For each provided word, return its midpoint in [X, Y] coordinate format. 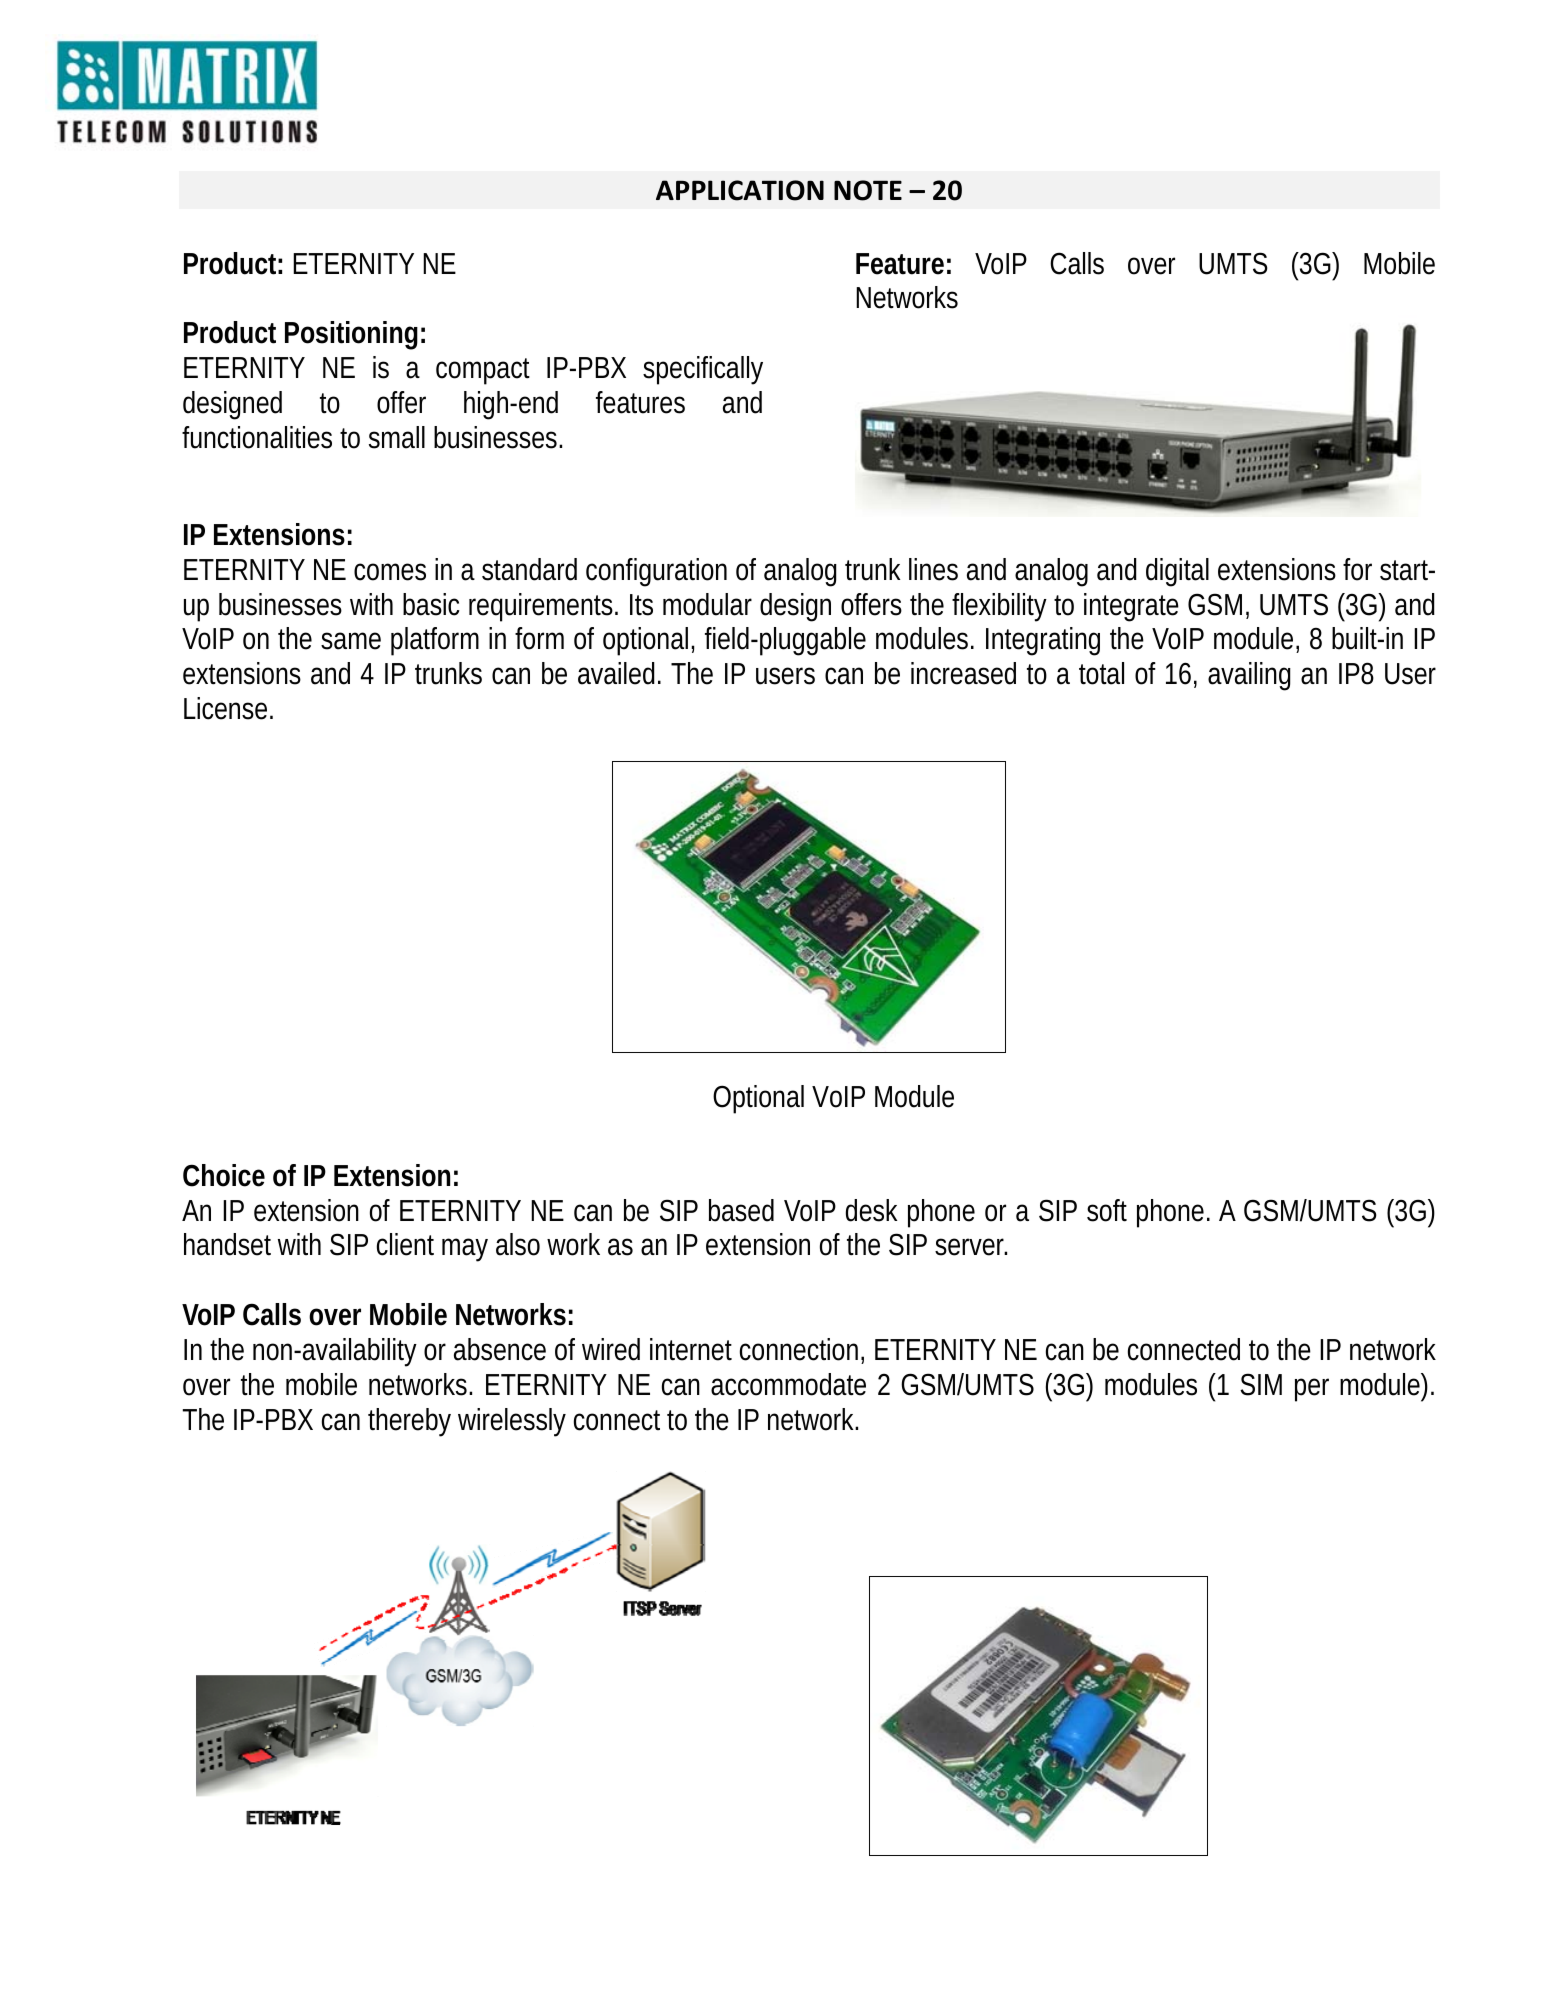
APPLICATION [740, 190]
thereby [409, 1422]
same [351, 641]
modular [707, 604]
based [741, 1210]
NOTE [868, 190]
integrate [1131, 607]
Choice [224, 1175]
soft [1107, 1210]
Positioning [351, 335]
